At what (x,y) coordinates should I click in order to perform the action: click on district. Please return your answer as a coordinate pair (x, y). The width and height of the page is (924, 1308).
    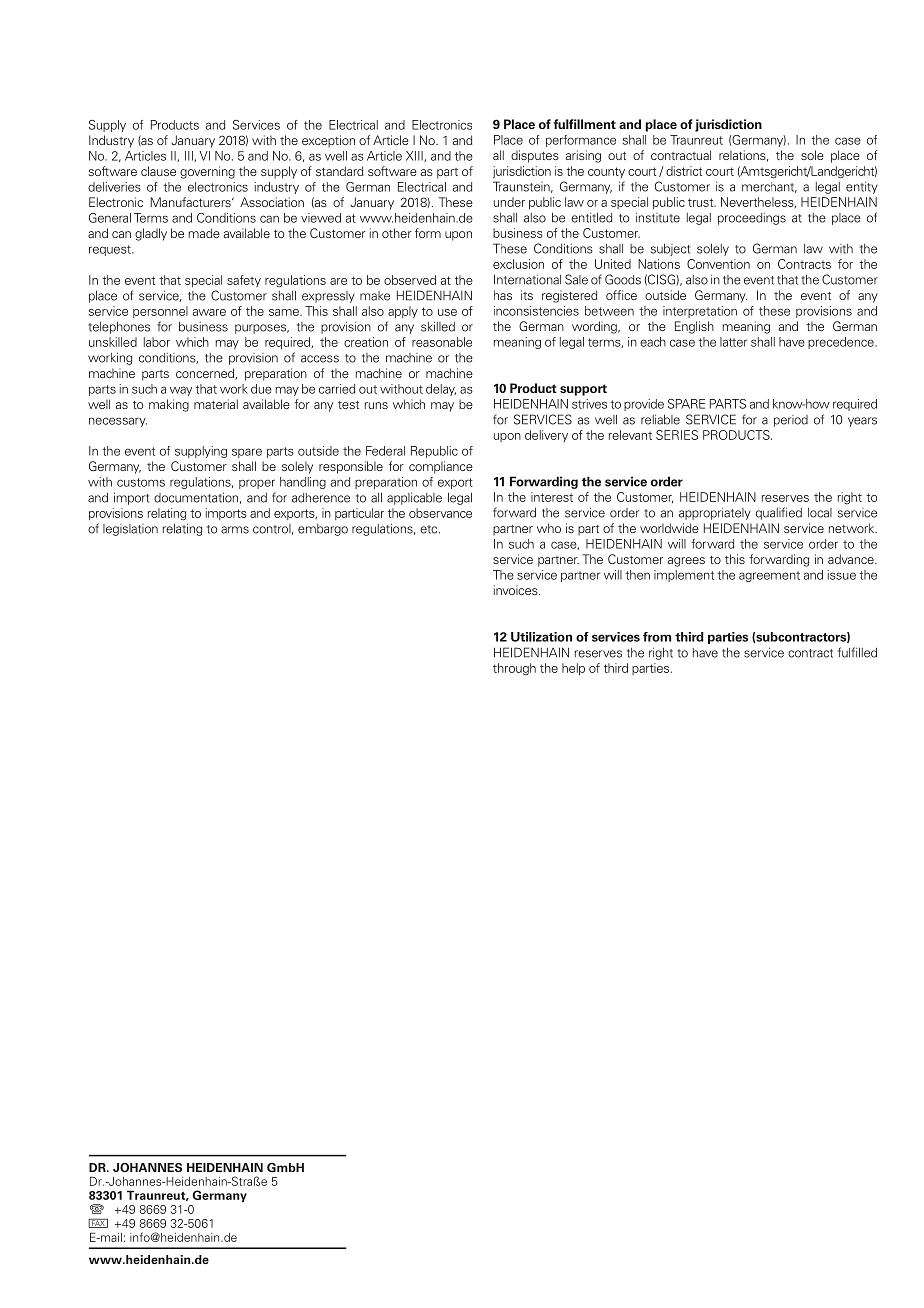
    Looking at the image, I should click on (684, 171).
